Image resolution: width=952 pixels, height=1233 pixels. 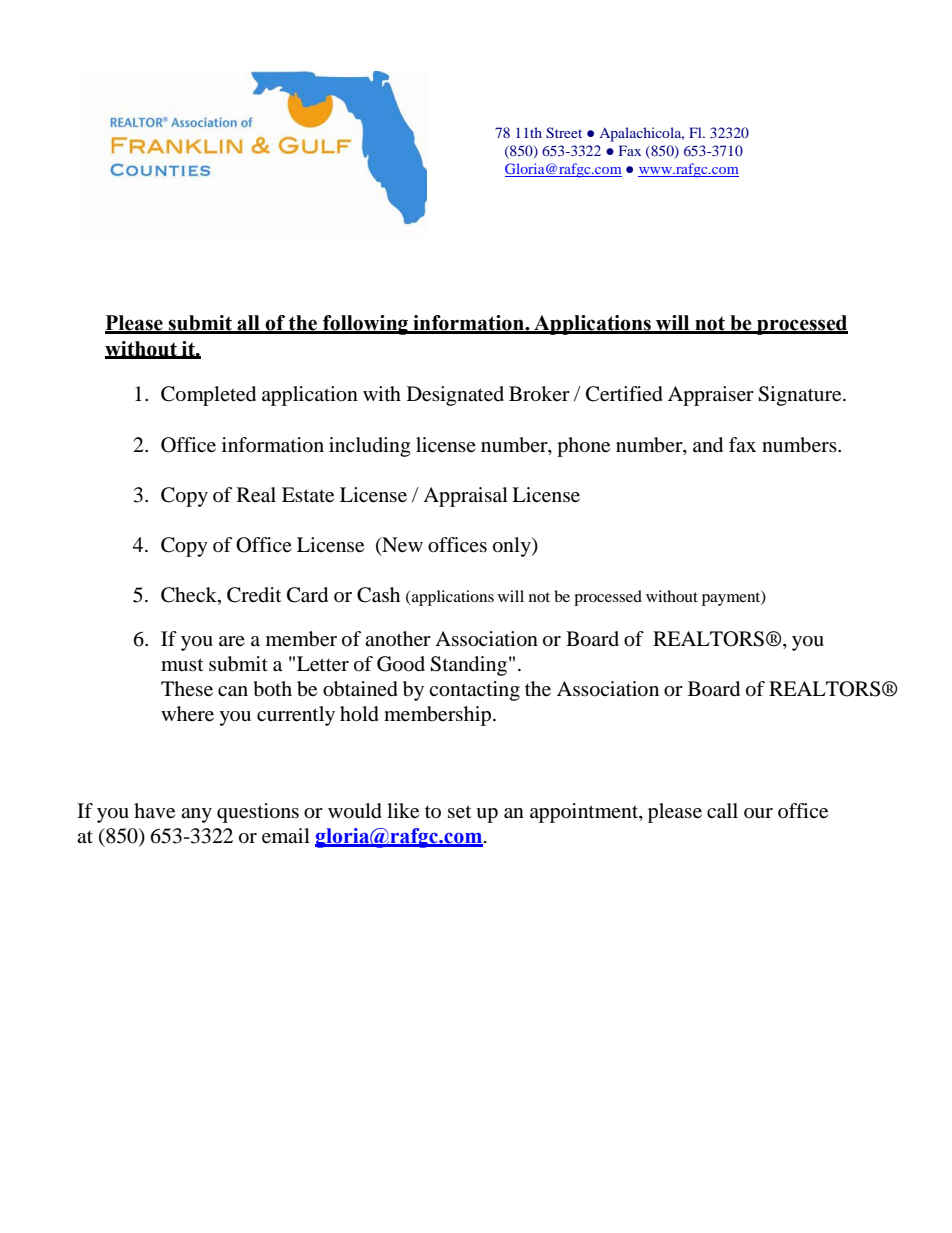 I want to click on phone, so click(x=583, y=447).
